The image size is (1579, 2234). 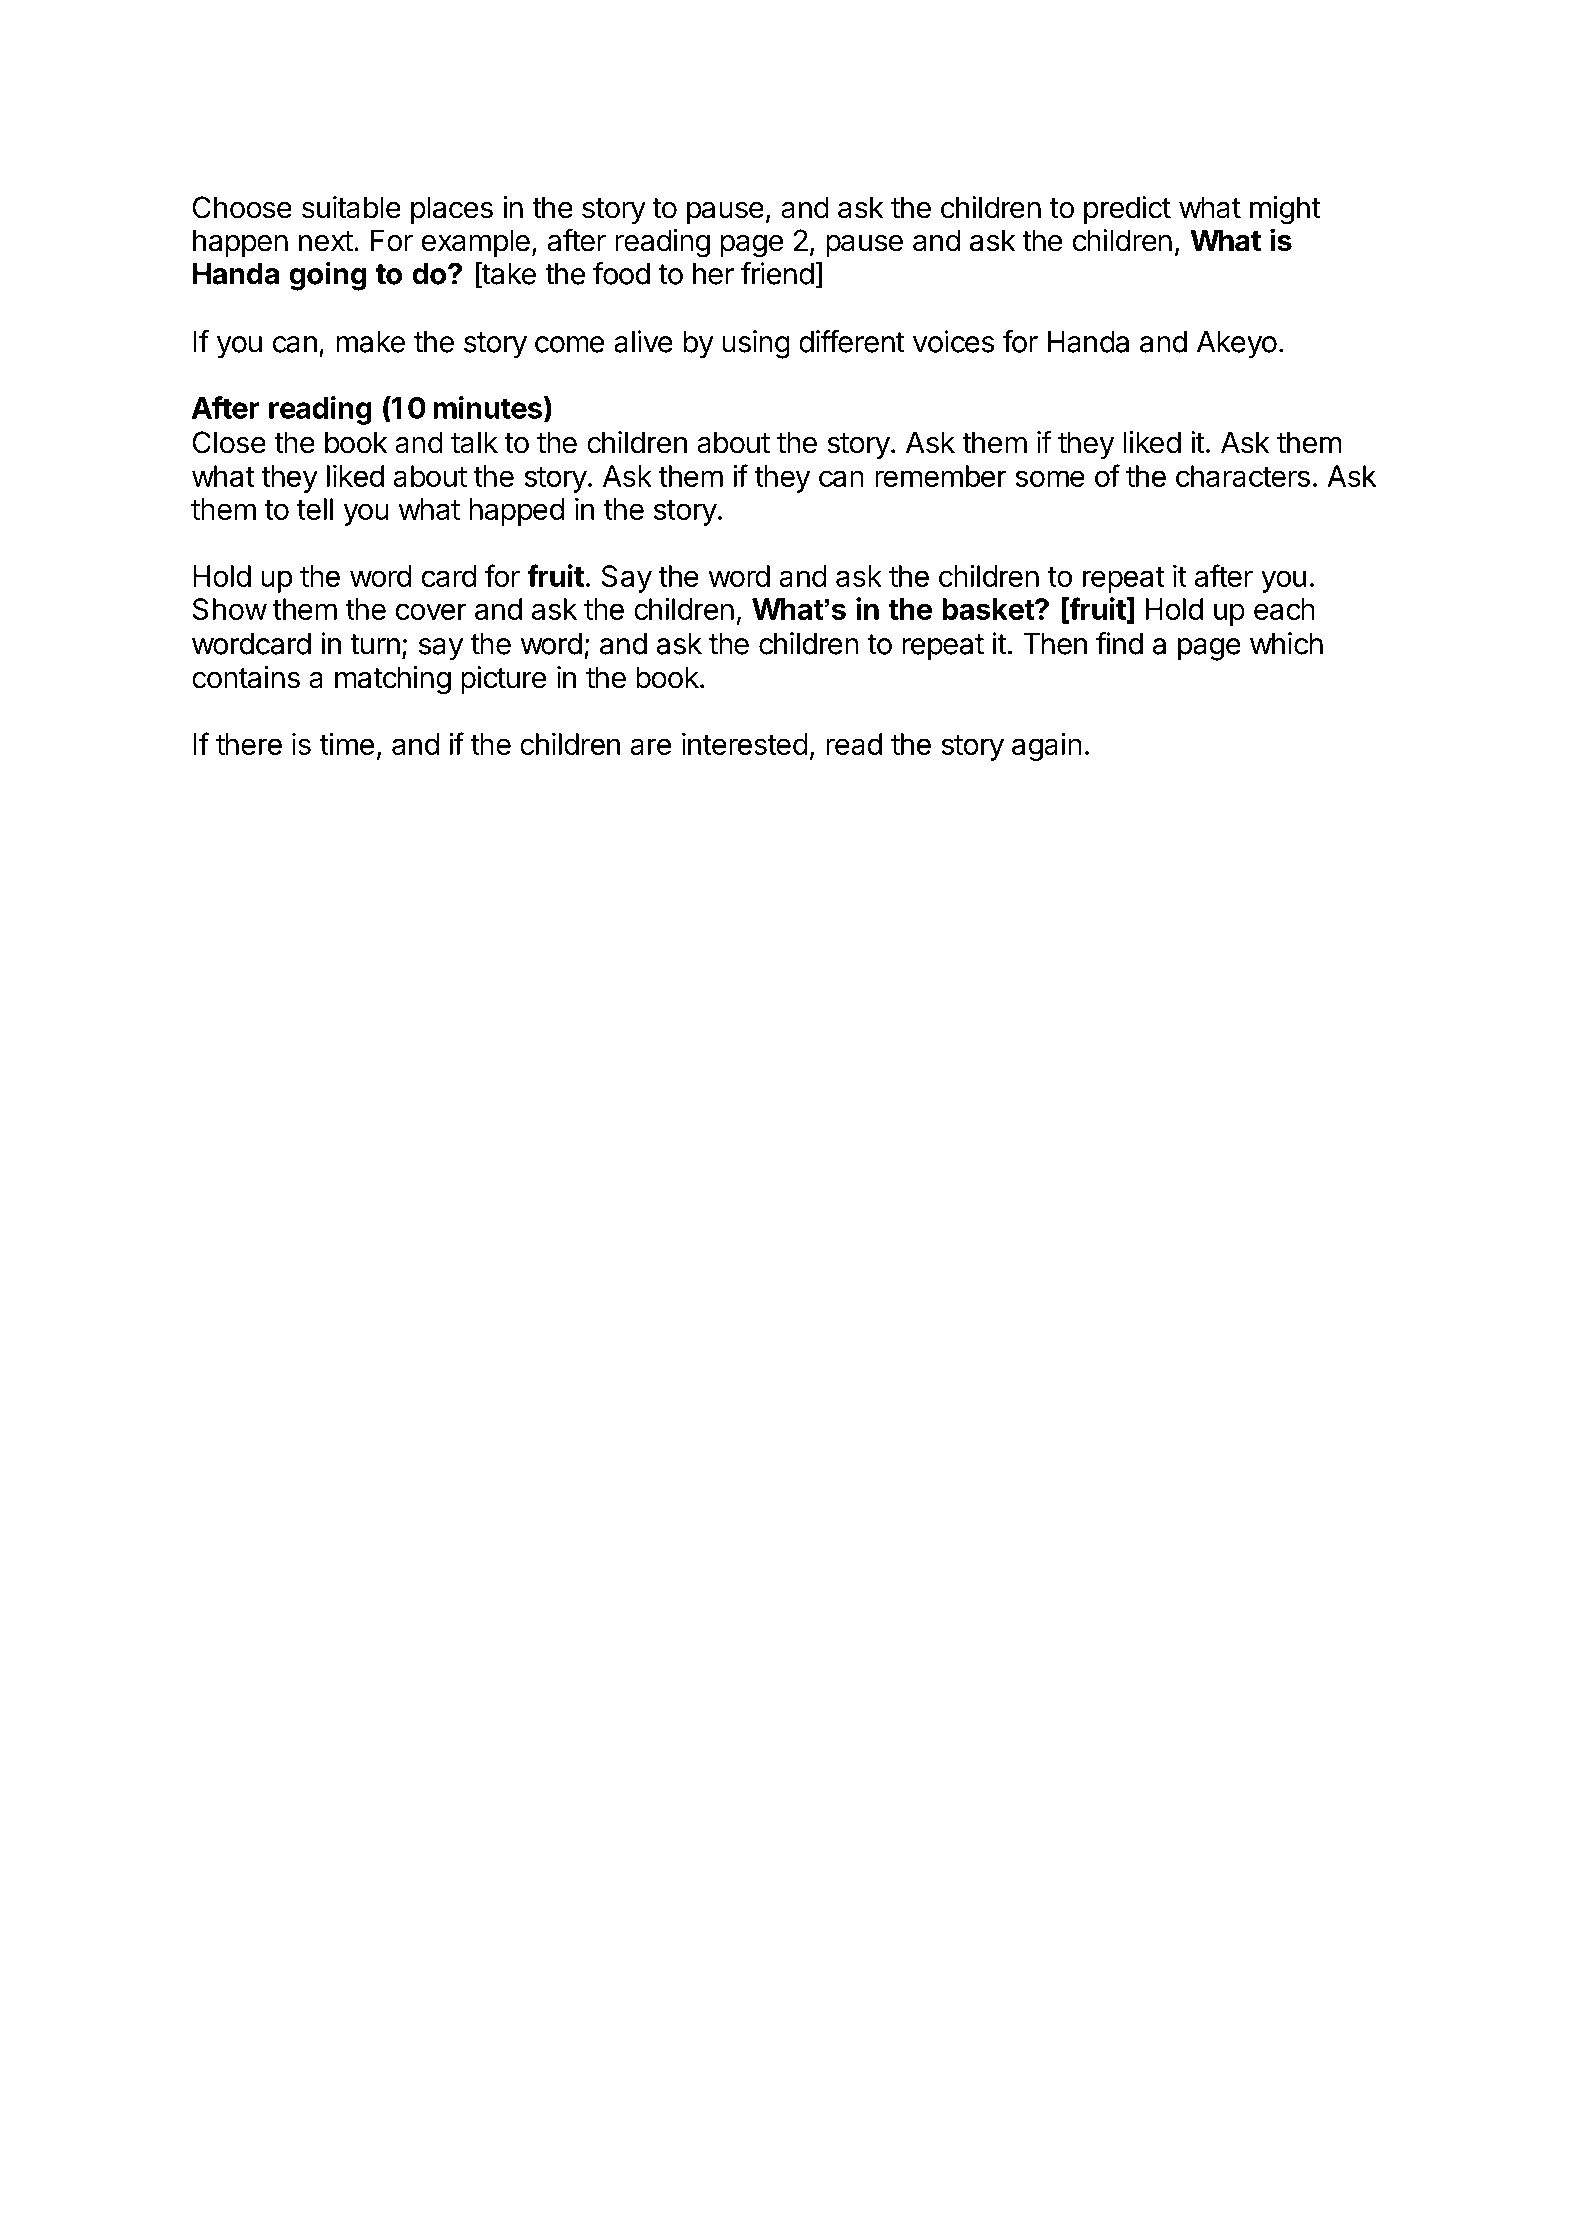 I want to click on predict, so click(x=1127, y=210).
